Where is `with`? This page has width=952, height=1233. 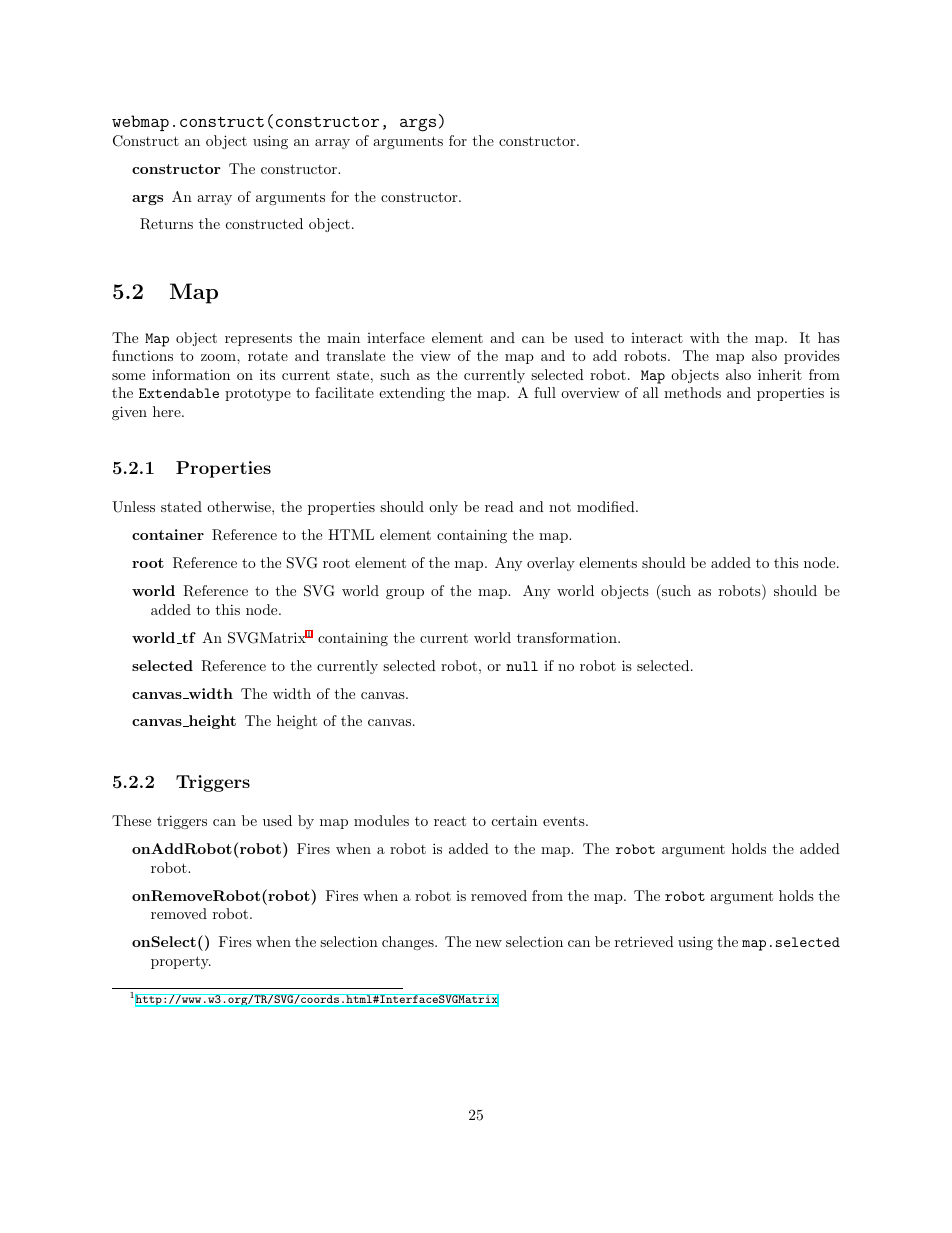
with is located at coordinates (705, 337).
